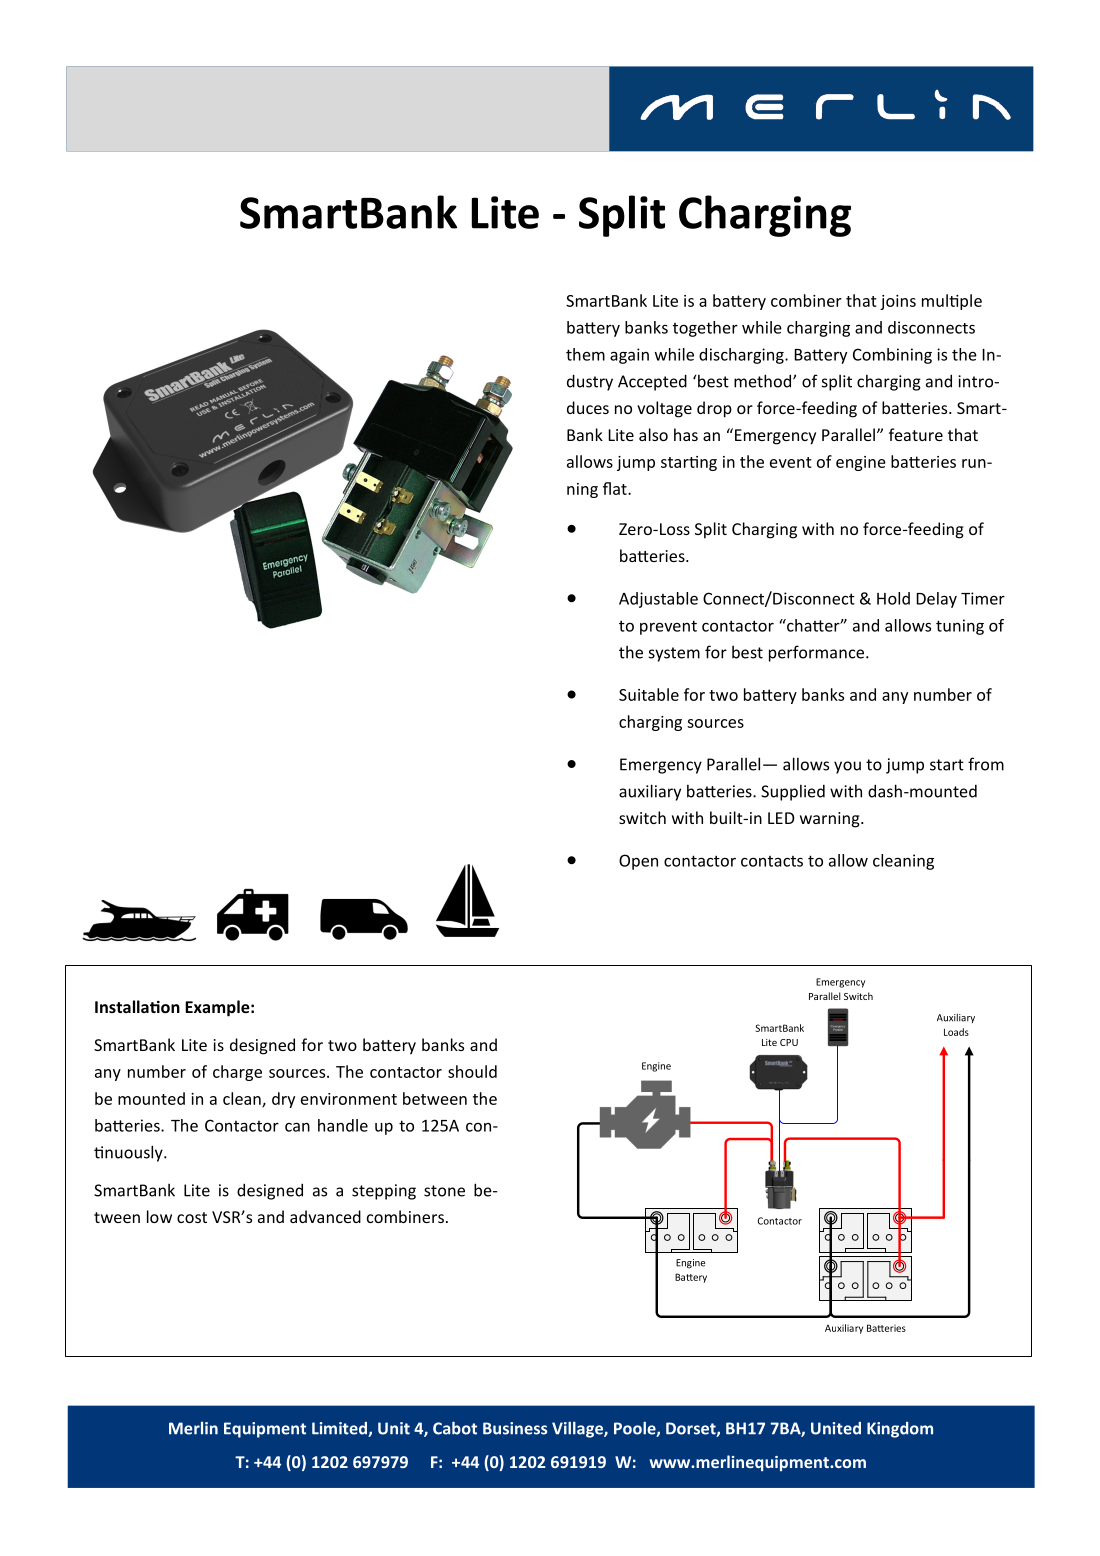 The height and width of the screenshot is (1556, 1100). Describe the element at coordinates (772, 861) in the screenshot. I see `contacts` at that location.
